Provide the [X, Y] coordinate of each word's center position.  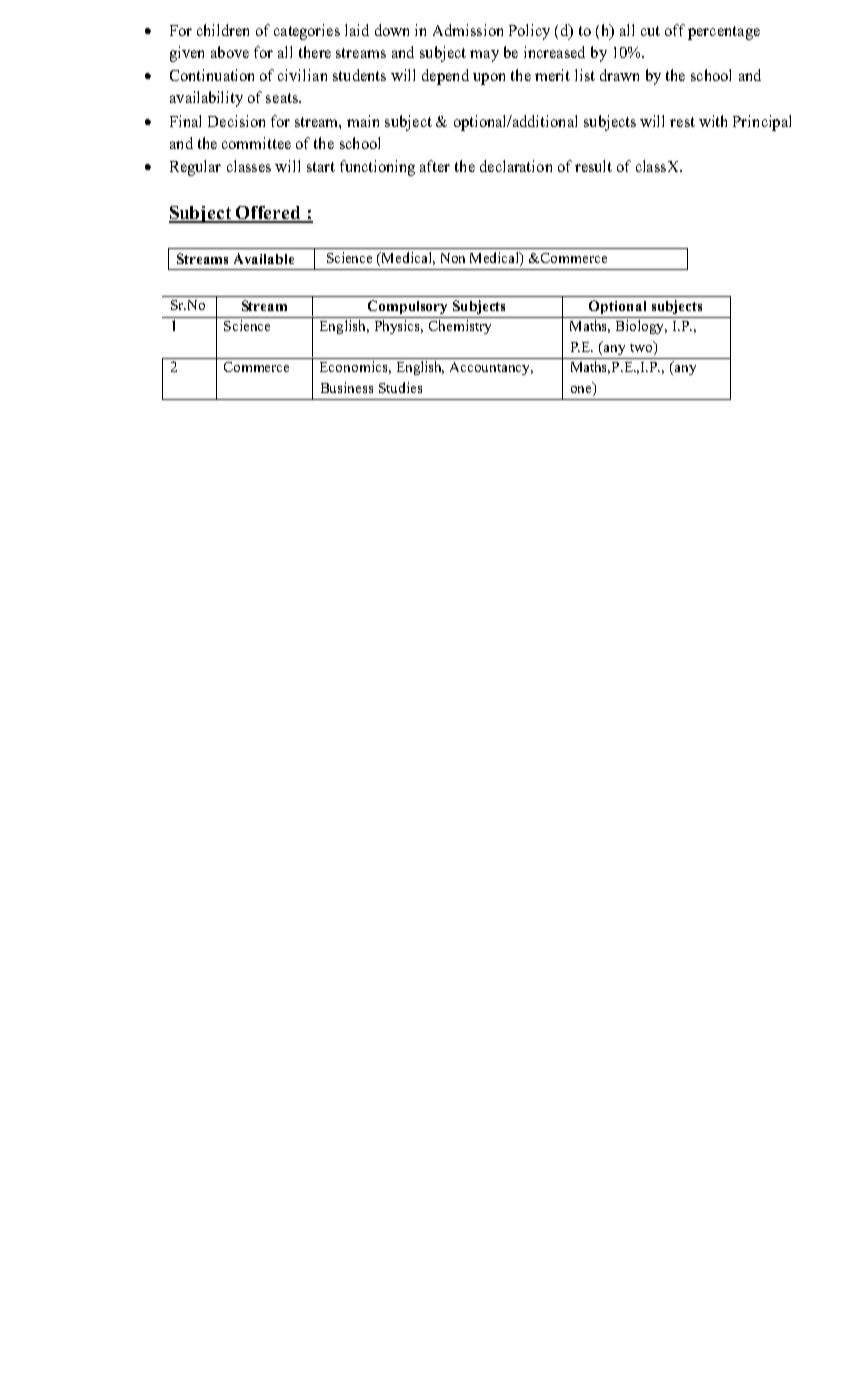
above [230, 52]
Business [347, 387]
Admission [468, 30]
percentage [724, 33]
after [435, 166]
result [593, 166]
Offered [269, 214]
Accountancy [491, 368]
